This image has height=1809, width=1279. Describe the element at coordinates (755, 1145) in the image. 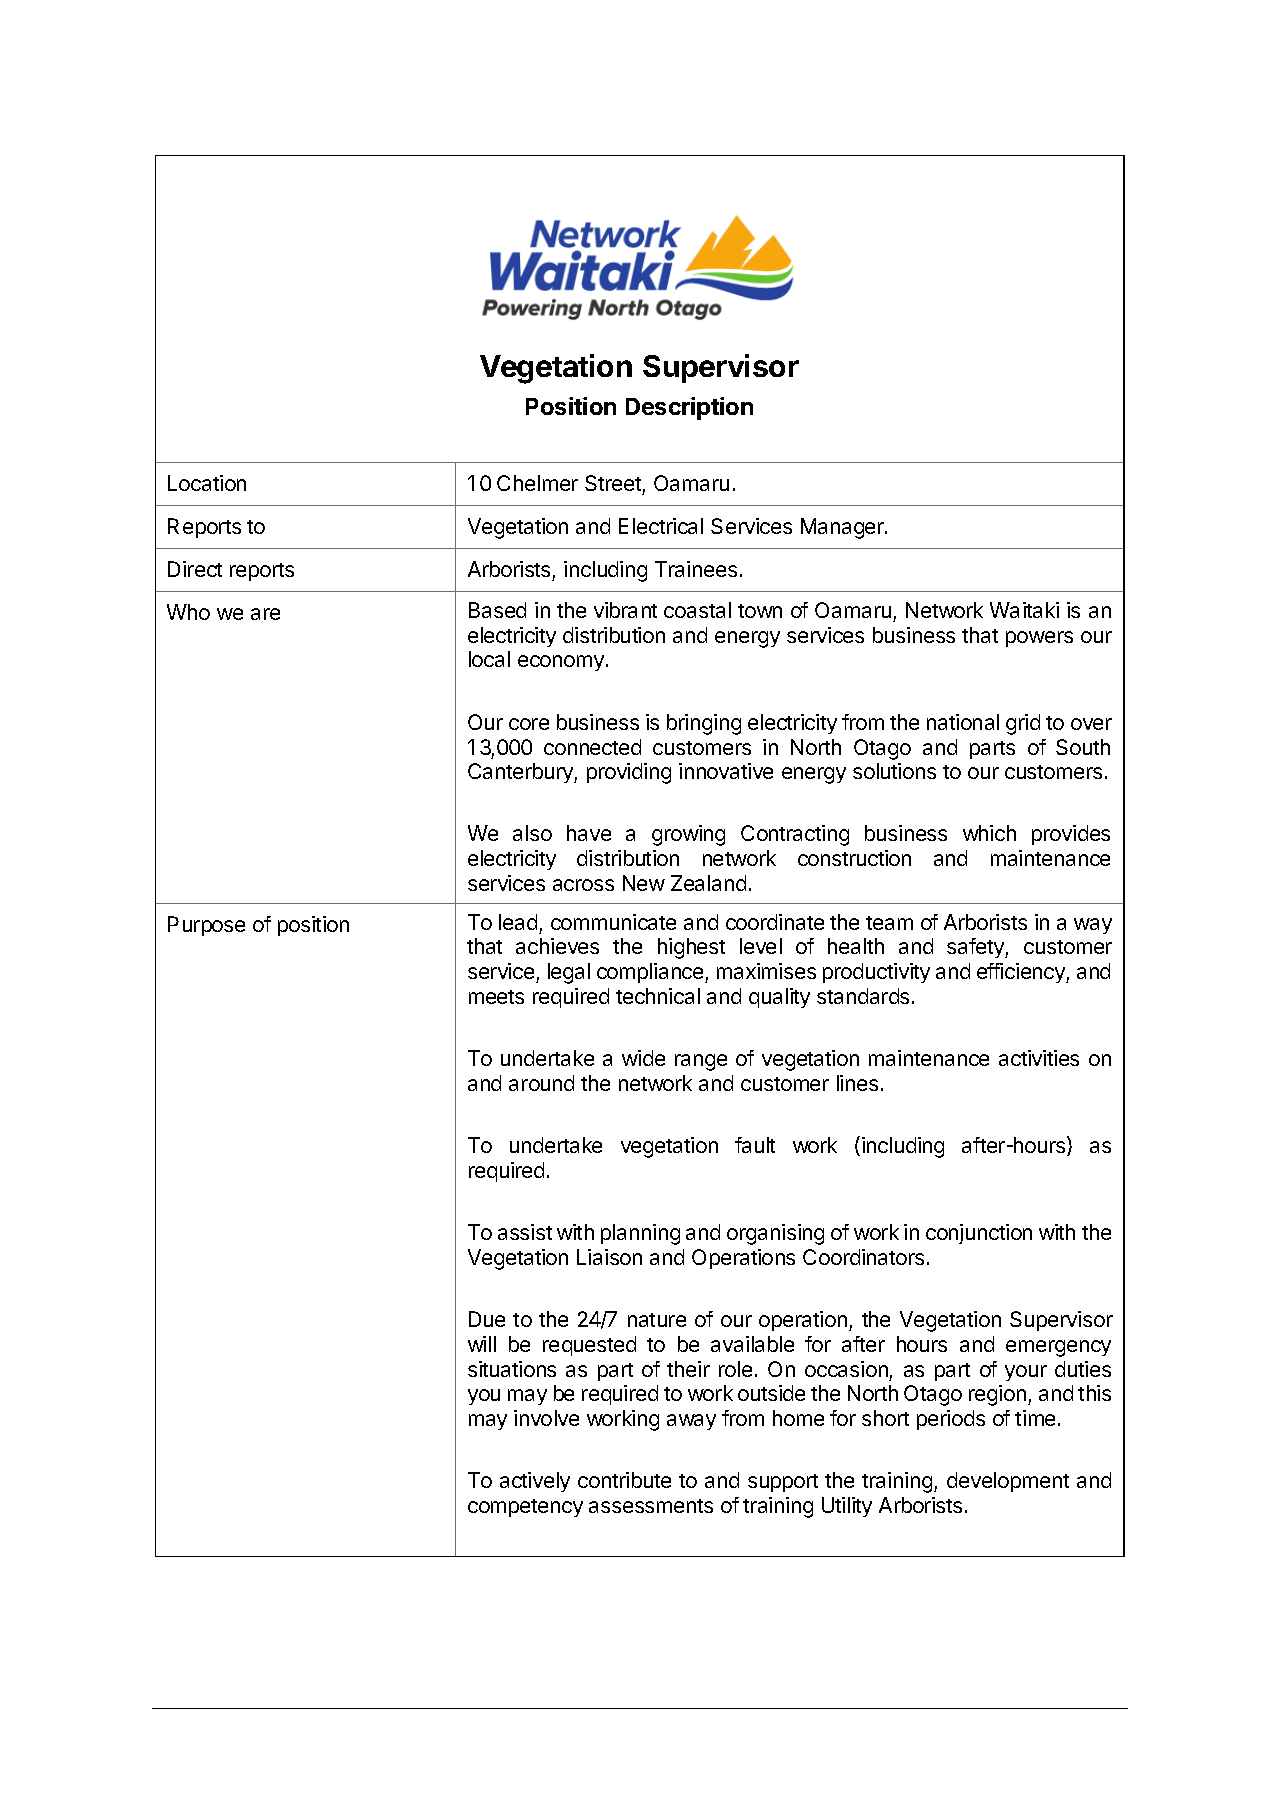

I see `fault` at that location.
